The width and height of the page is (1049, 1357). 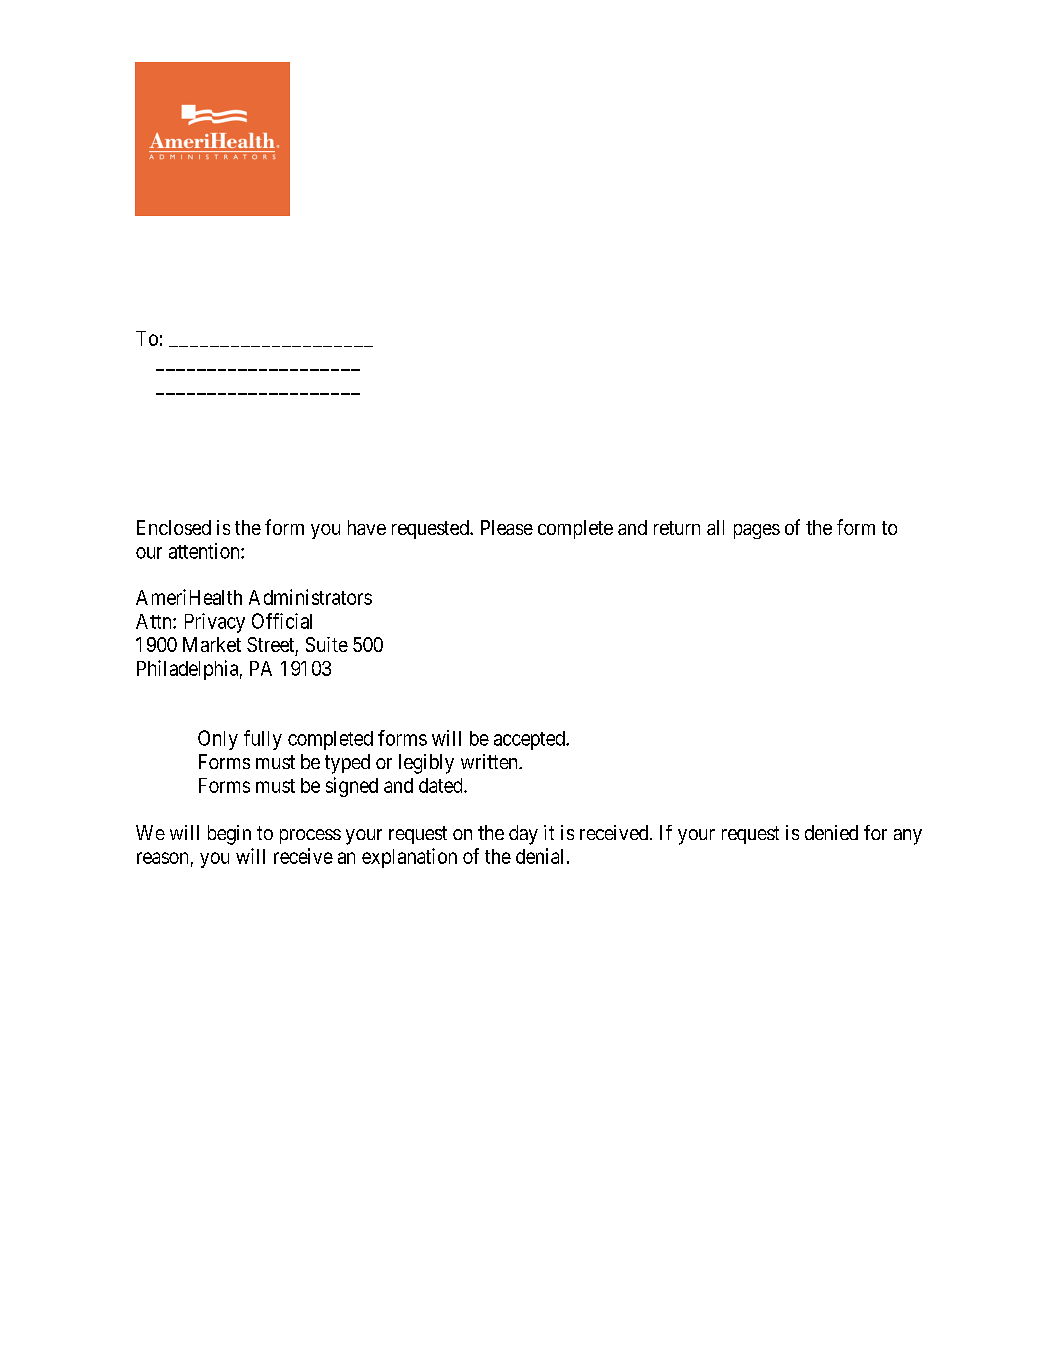 What do you see at coordinates (229, 835) in the page?
I see `begin` at bounding box center [229, 835].
